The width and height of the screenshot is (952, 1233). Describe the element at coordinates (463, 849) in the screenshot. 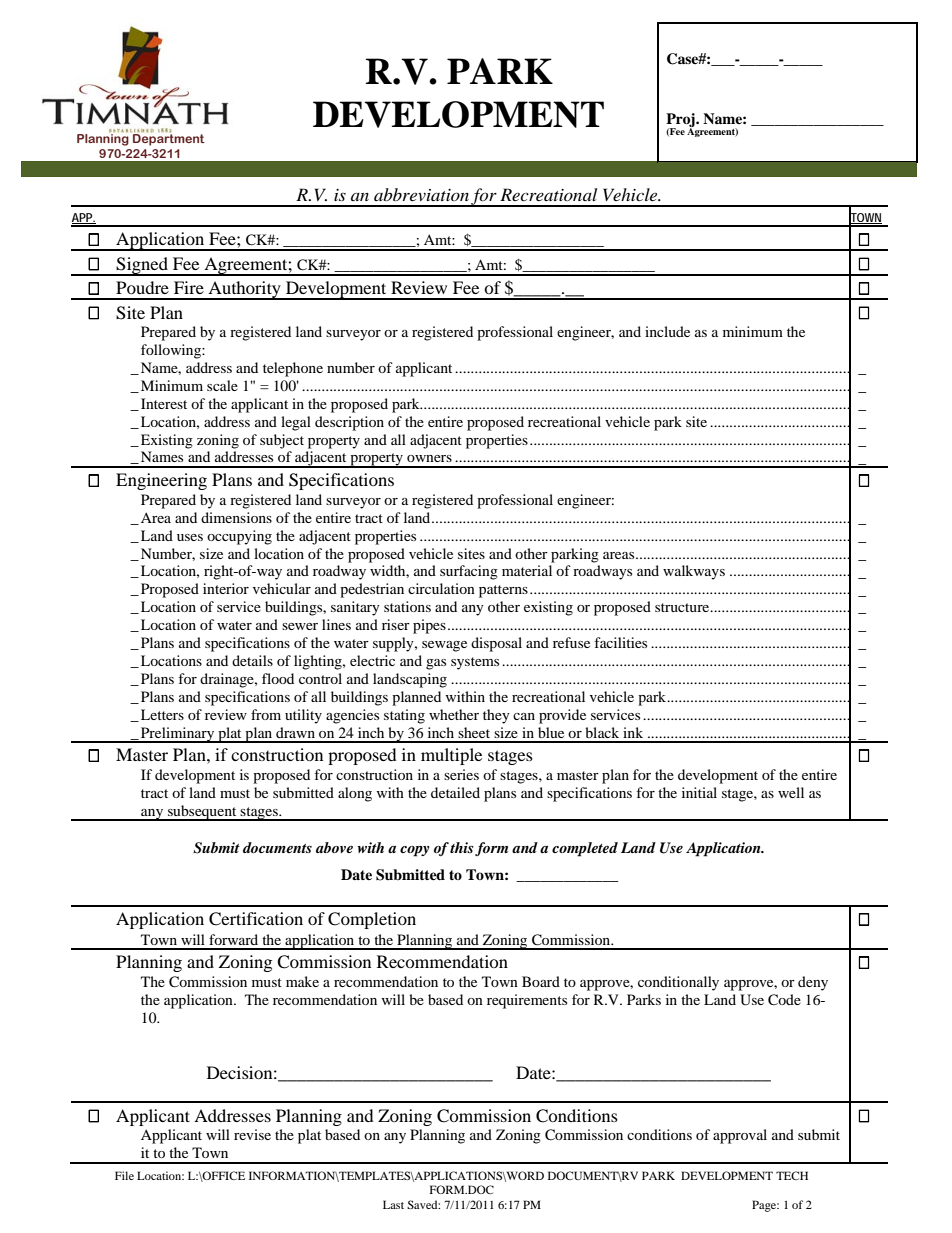

I see `this` at that location.
